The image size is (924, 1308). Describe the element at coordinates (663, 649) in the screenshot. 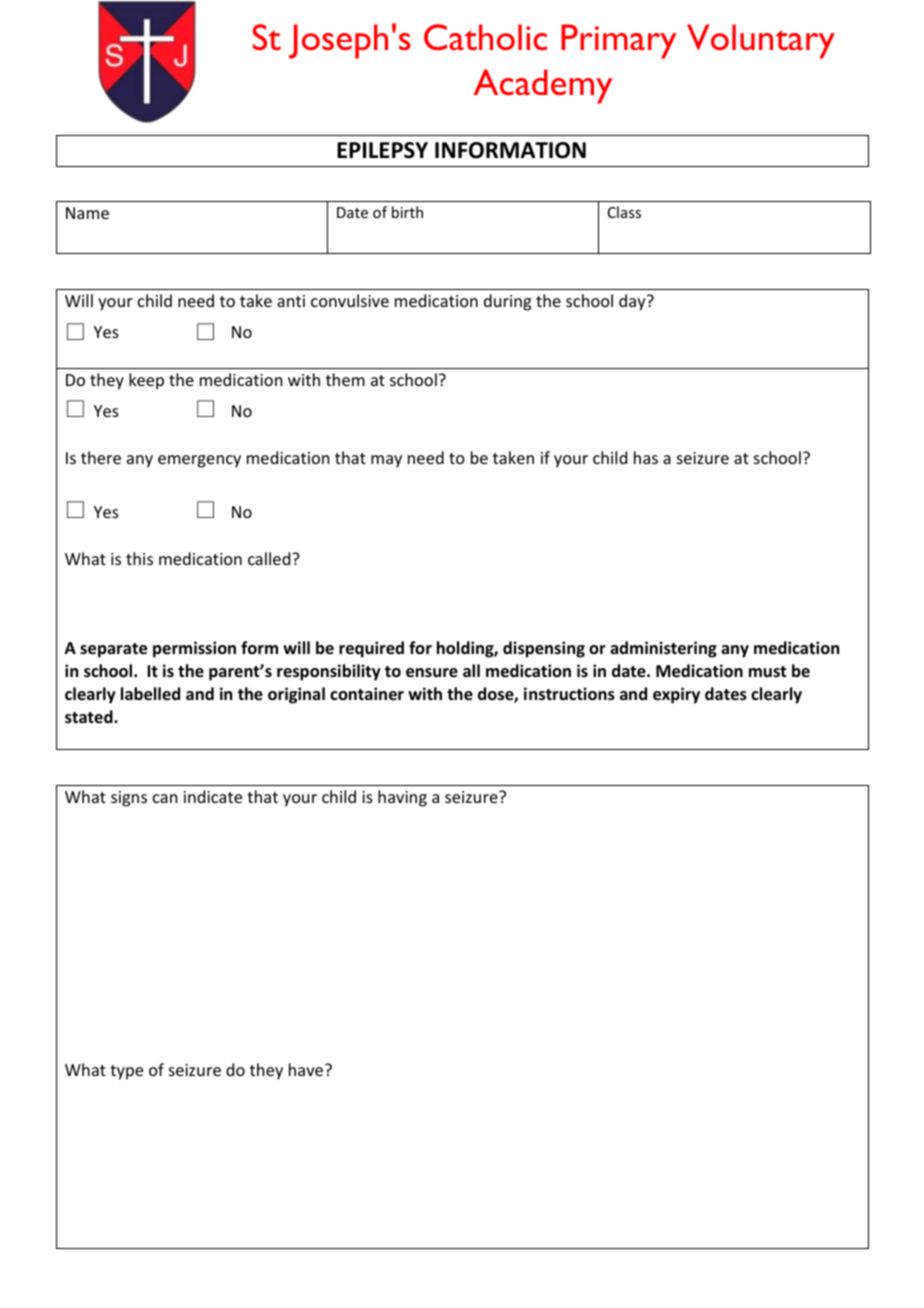

I see `administering` at that location.
